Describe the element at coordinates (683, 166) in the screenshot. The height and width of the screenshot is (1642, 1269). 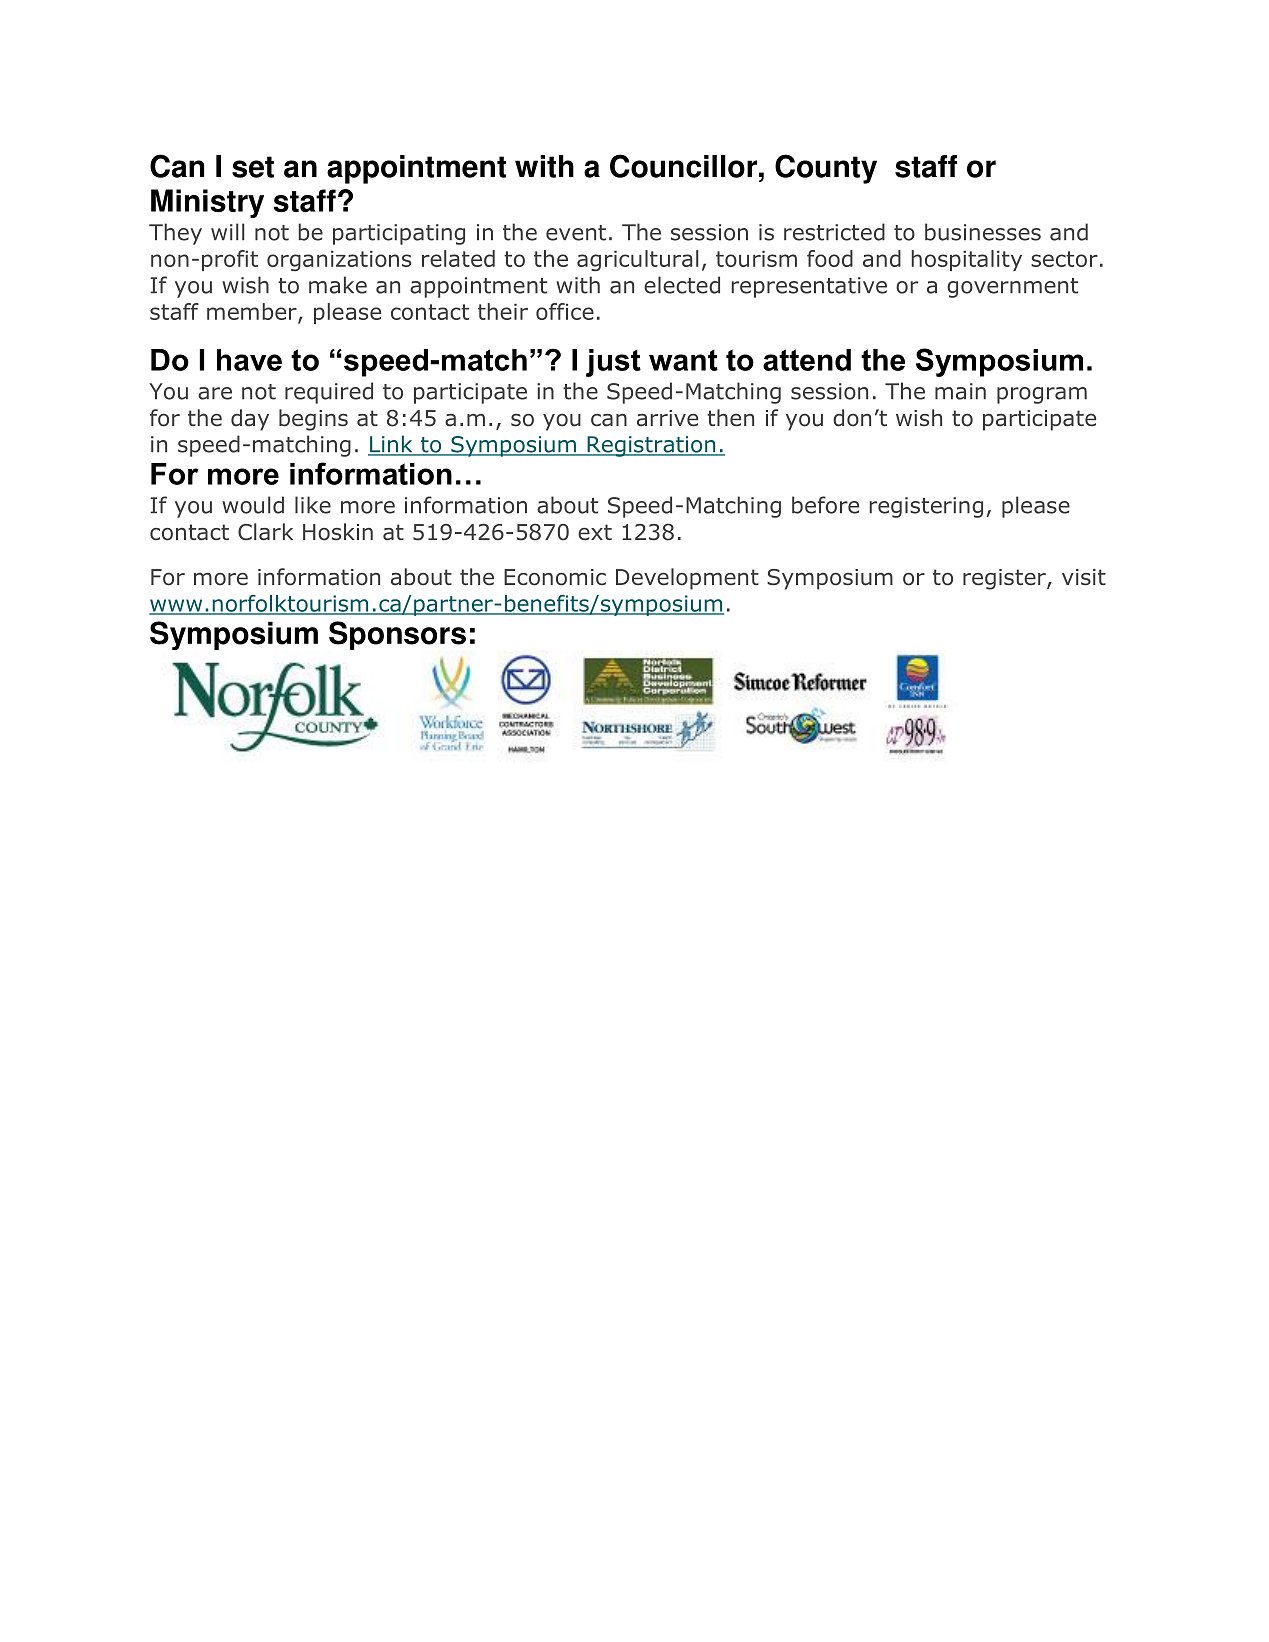
I see `Councillor` at that location.
